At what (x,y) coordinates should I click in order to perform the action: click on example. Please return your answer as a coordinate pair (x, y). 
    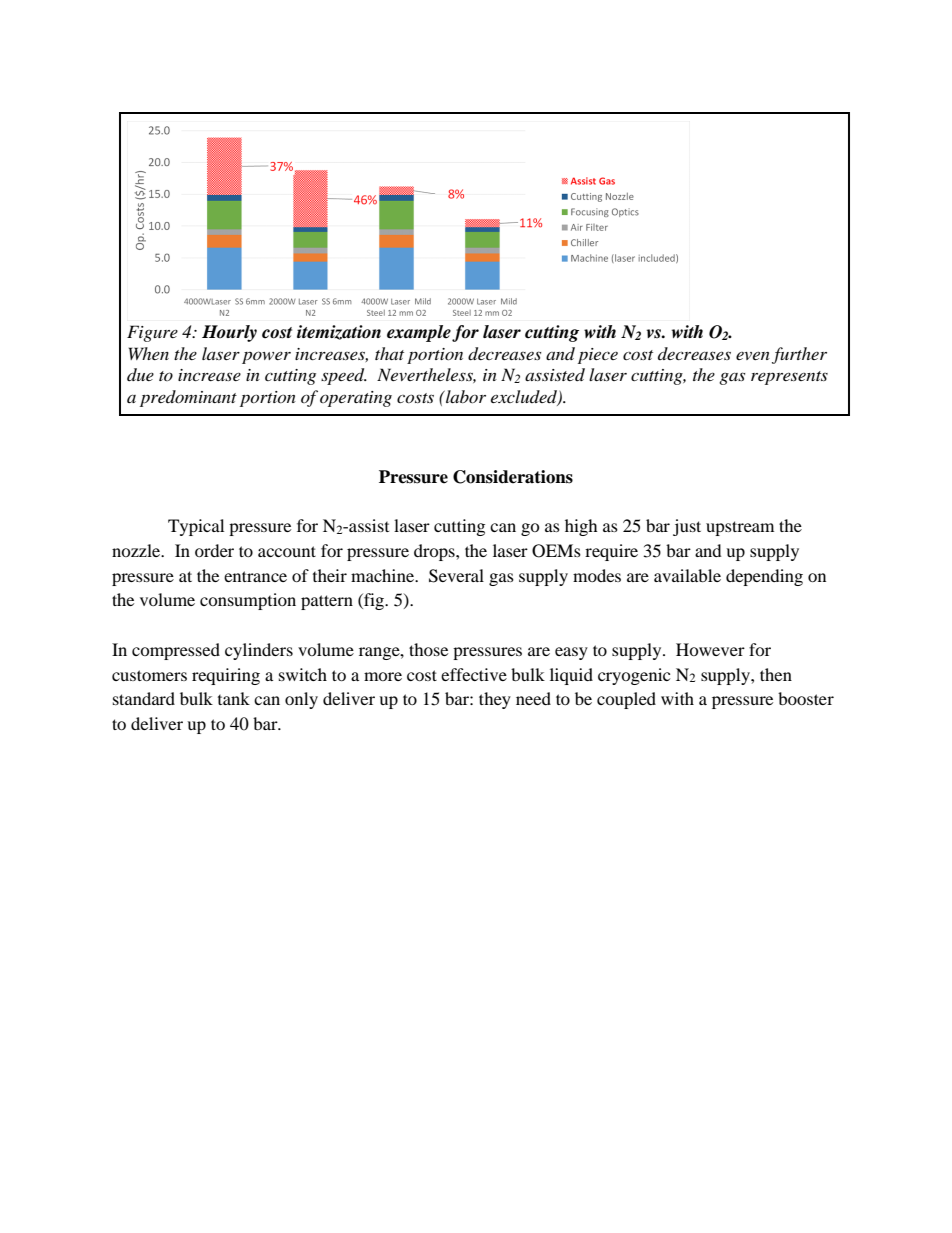
    Looking at the image, I should click on (419, 333).
